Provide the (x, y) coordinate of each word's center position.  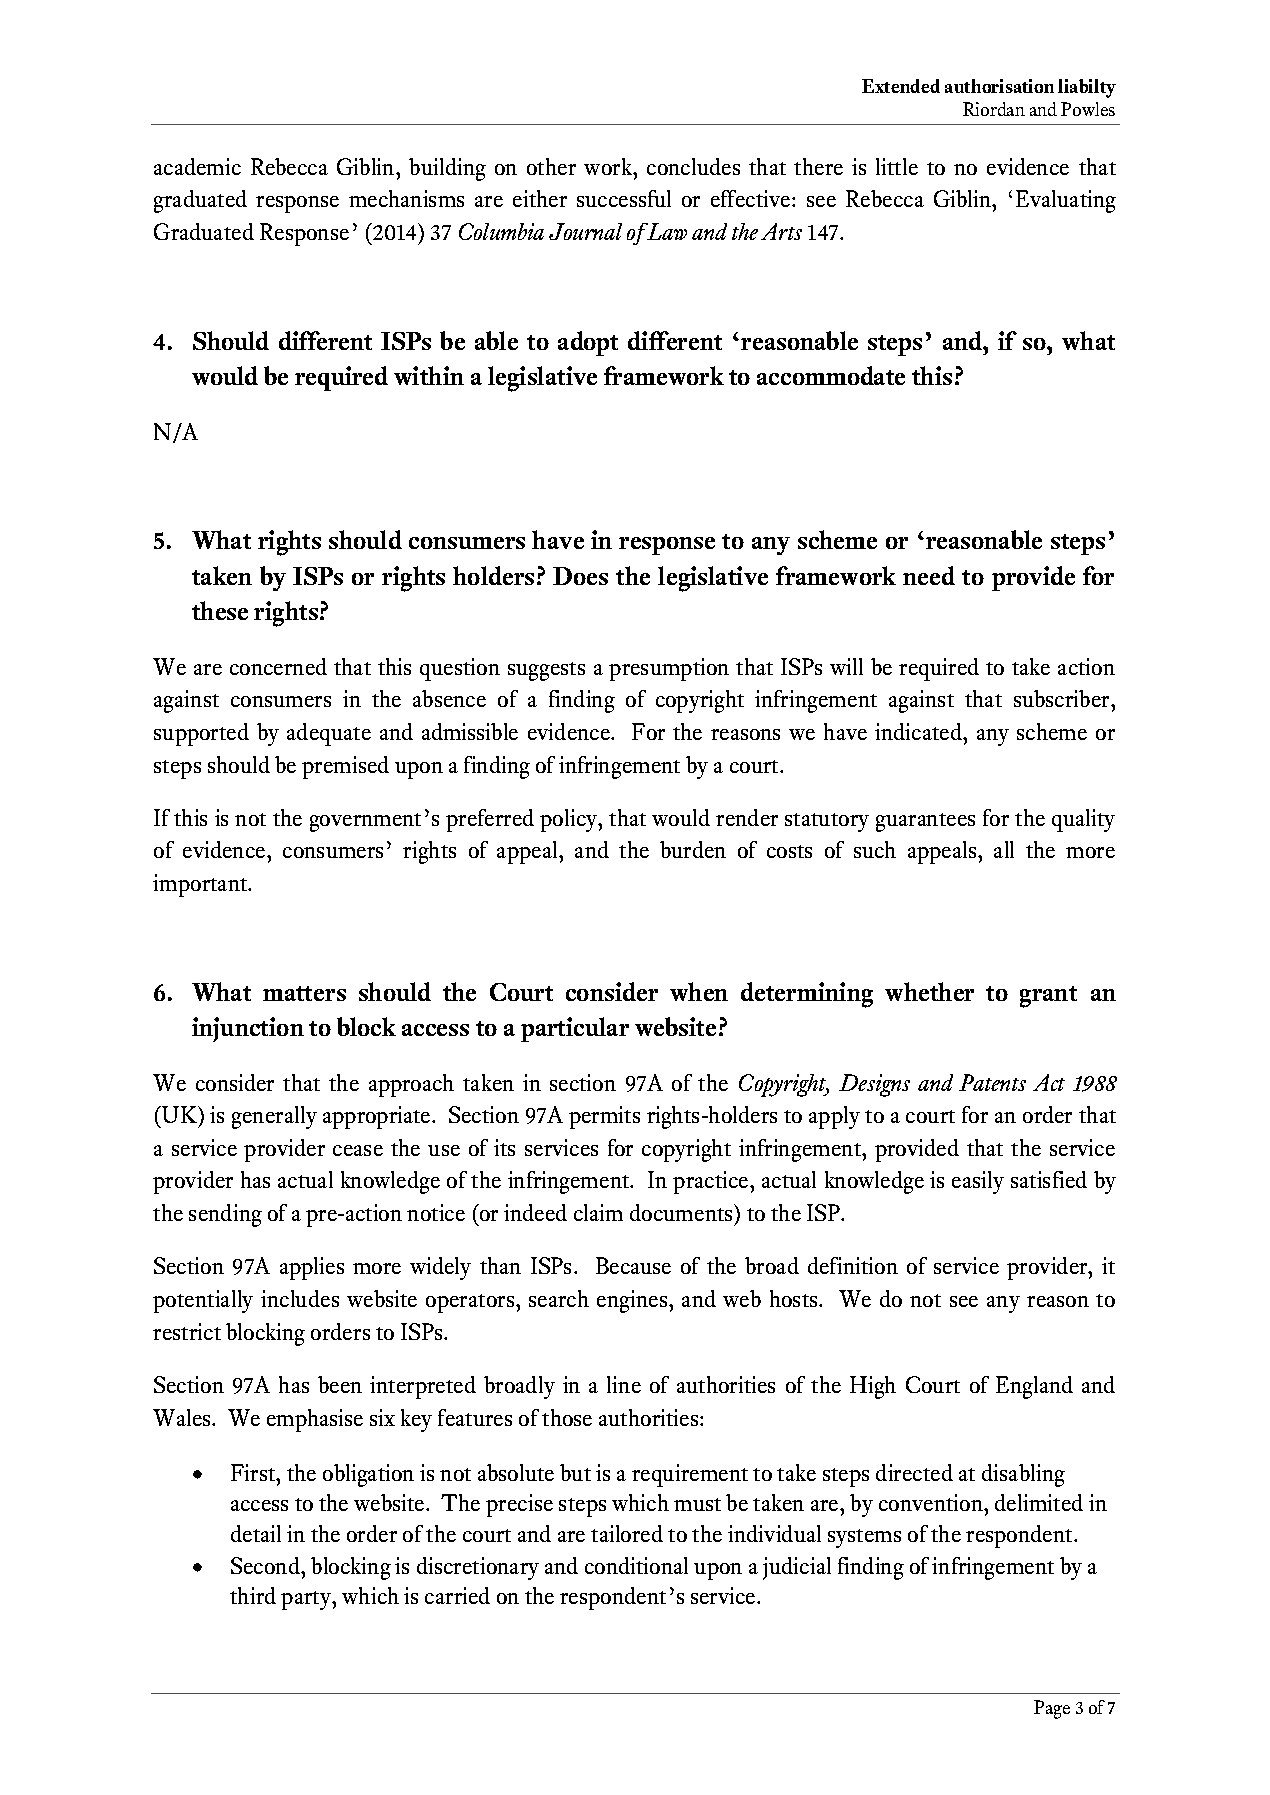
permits (604, 1117)
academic (197, 166)
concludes (693, 166)
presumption (669, 669)
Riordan (994, 109)
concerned (278, 666)
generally (274, 1117)
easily (978, 1182)
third (253, 1595)
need (929, 575)
